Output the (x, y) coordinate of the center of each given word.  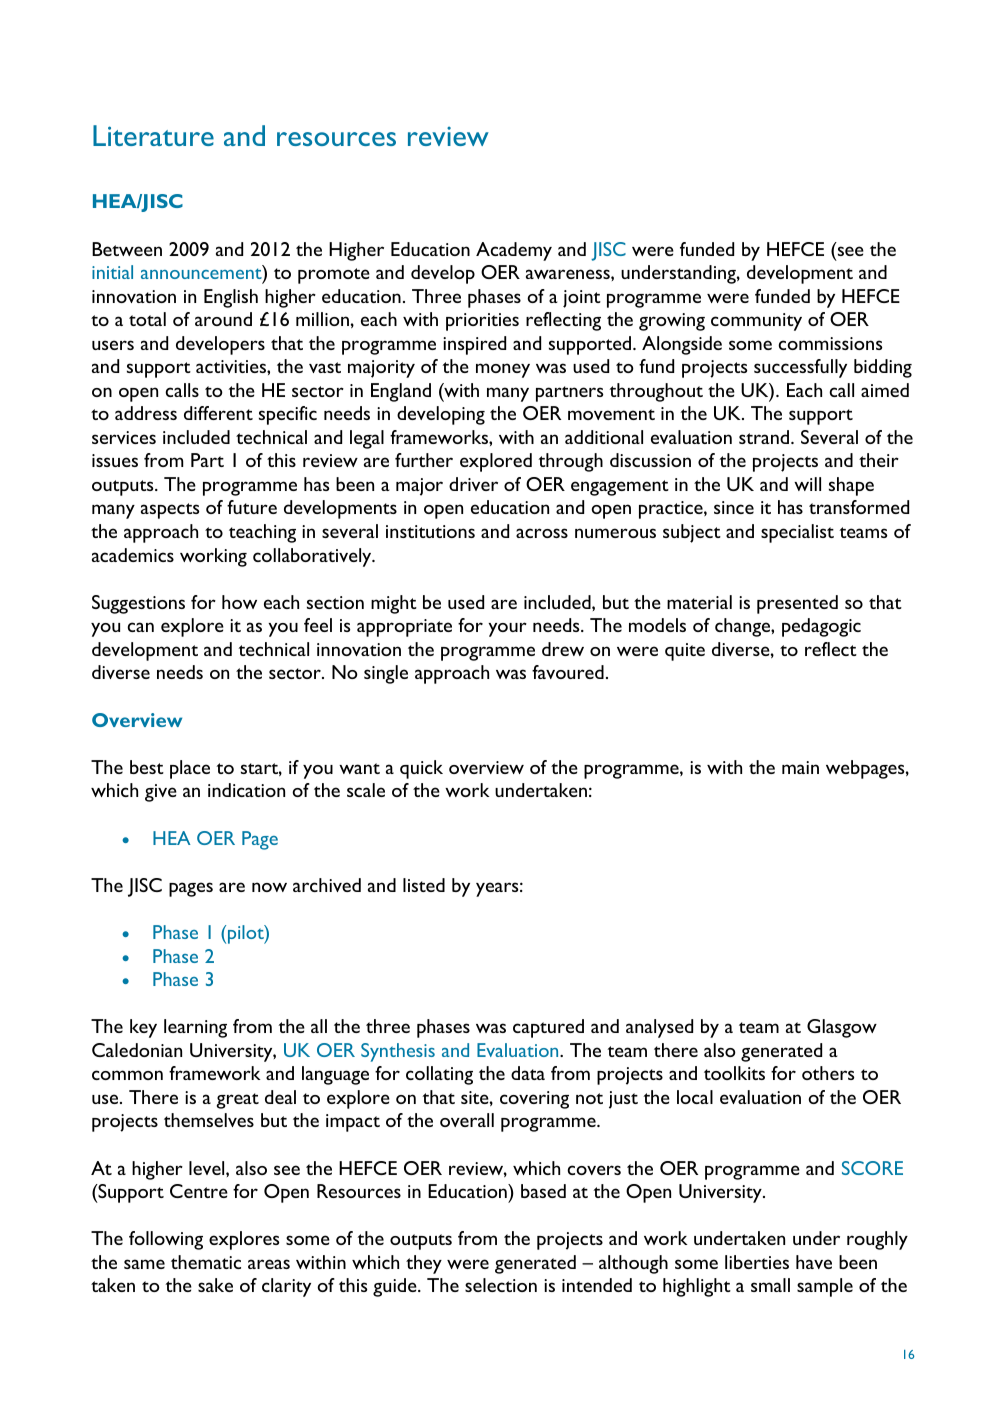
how (239, 602)
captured (548, 1028)
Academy (514, 251)
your (507, 629)
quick (421, 769)
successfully (800, 368)
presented (797, 604)
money (503, 370)
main (800, 767)
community (756, 322)
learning (195, 1028)
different (218, 413)
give (161, 793)
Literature (153, 135)
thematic (206, 1262)
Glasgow (842, 1028)
